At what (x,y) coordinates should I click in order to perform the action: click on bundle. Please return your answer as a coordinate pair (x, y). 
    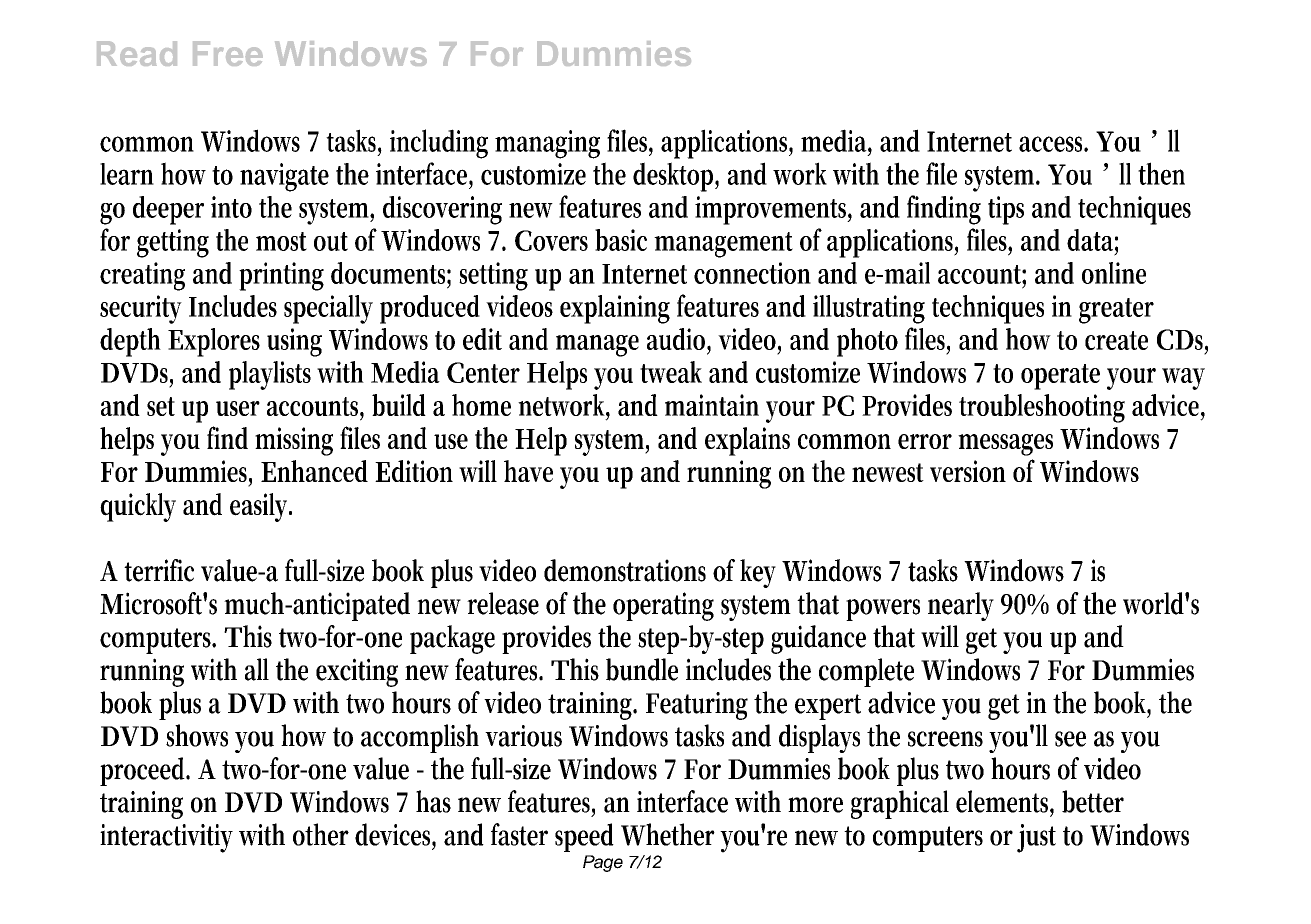
    Looking at the image, I should click on (642, 669).
